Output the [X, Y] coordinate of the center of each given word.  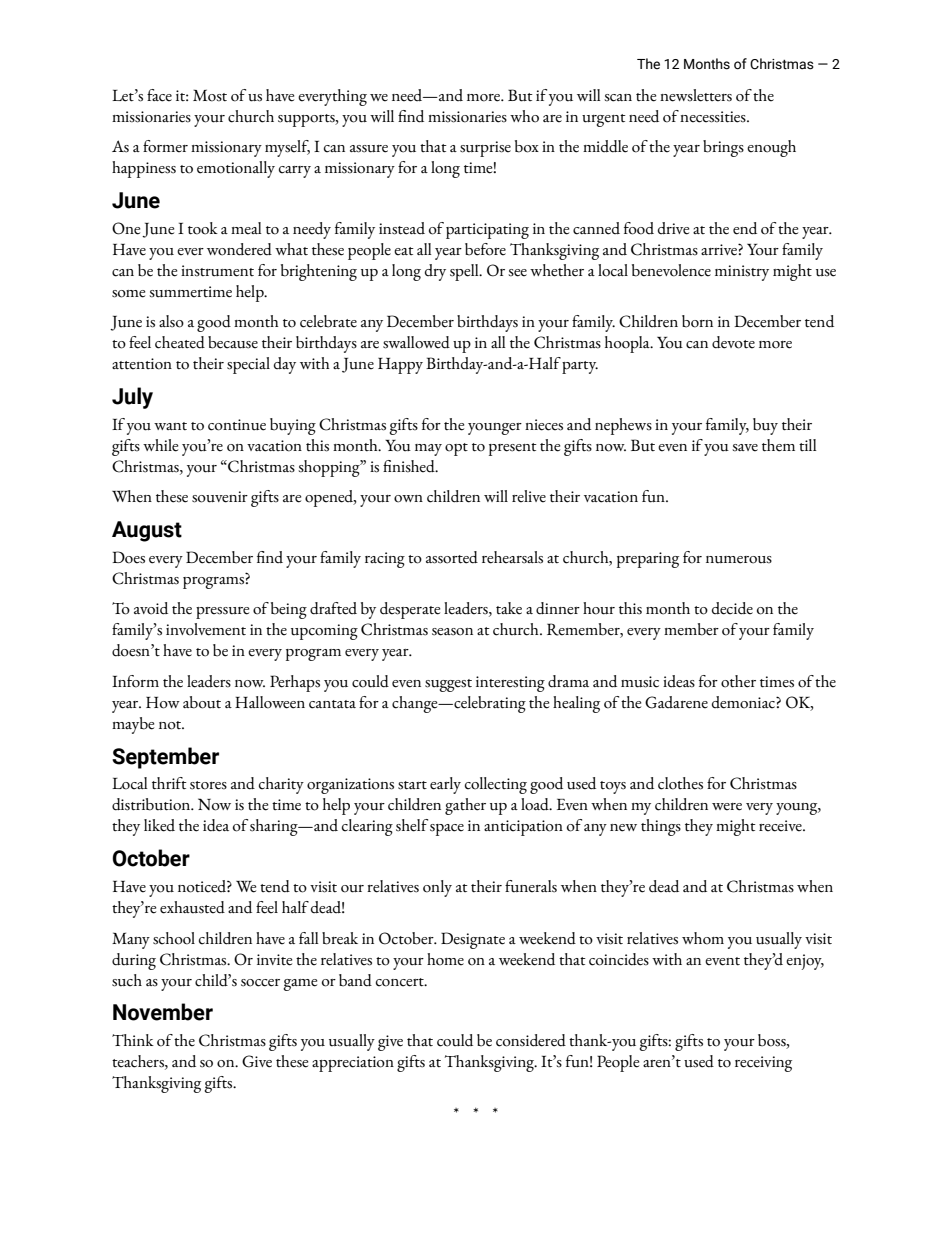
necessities [714, 117]
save [745, 448]
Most [210, 95]
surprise [485, 149]
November [163, 1012]
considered [531, 1040]
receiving [763, 1064]
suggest [448, 685]
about [202, 702]
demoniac [744, 702]
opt [456, 449]
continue [237, 425]
